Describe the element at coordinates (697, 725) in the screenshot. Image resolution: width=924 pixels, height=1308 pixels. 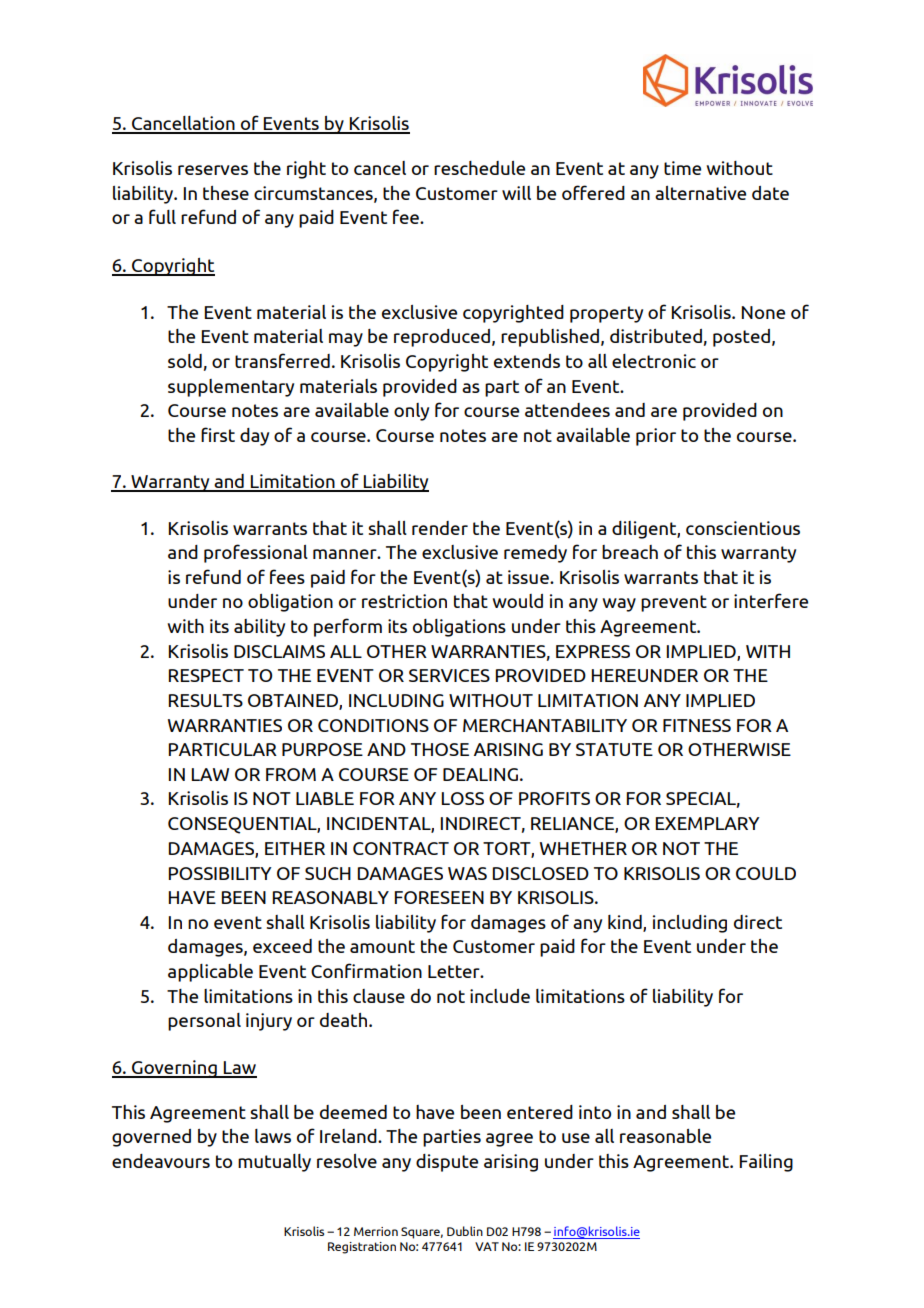
I see `FITNESS` at that location.
